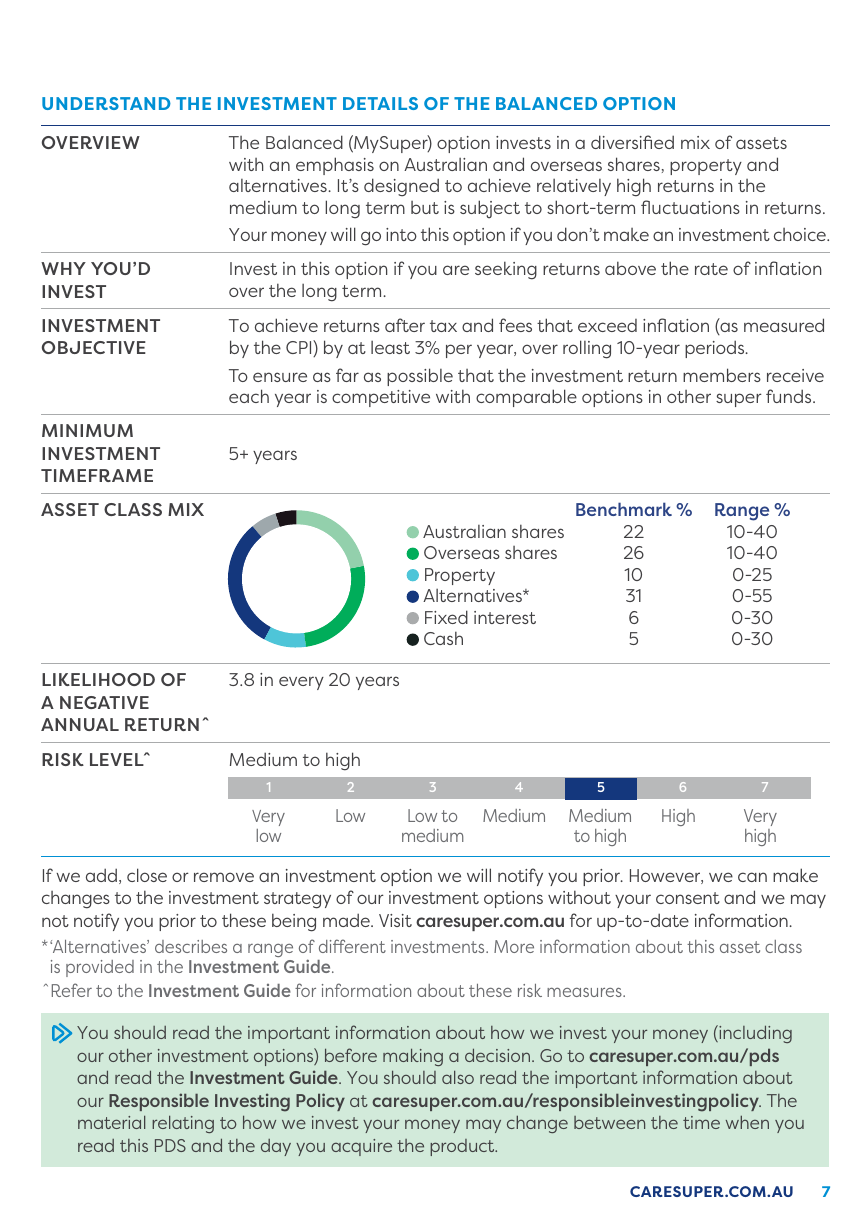  Describe the element at coordinates (632, 142) in the screenshot. I see `diversified` at that location.
